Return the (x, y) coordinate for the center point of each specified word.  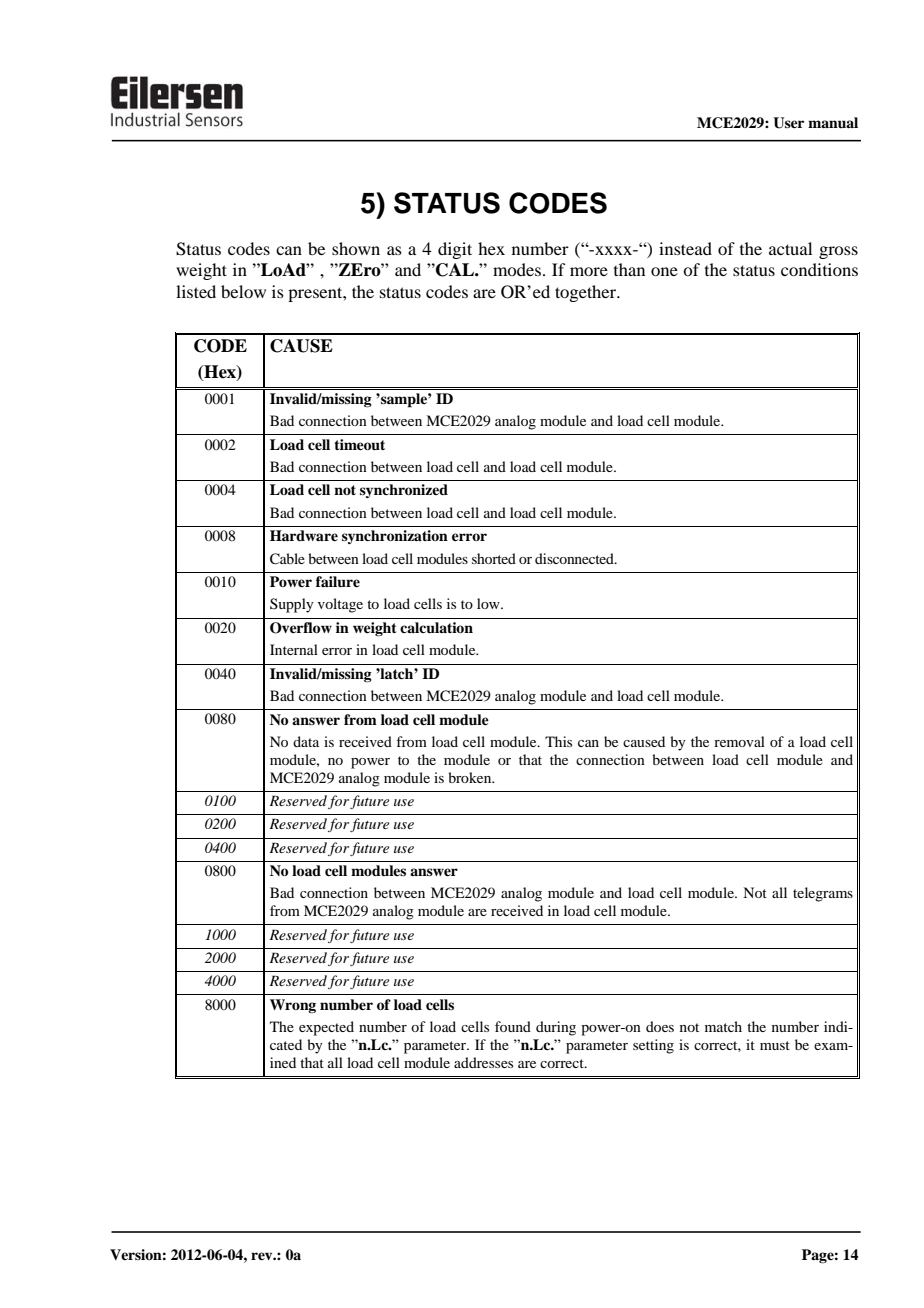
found (513, 1026)
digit (455, 250)
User (788, 123)
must (775, 1045)
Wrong (293, 1006)
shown (356, 248)
